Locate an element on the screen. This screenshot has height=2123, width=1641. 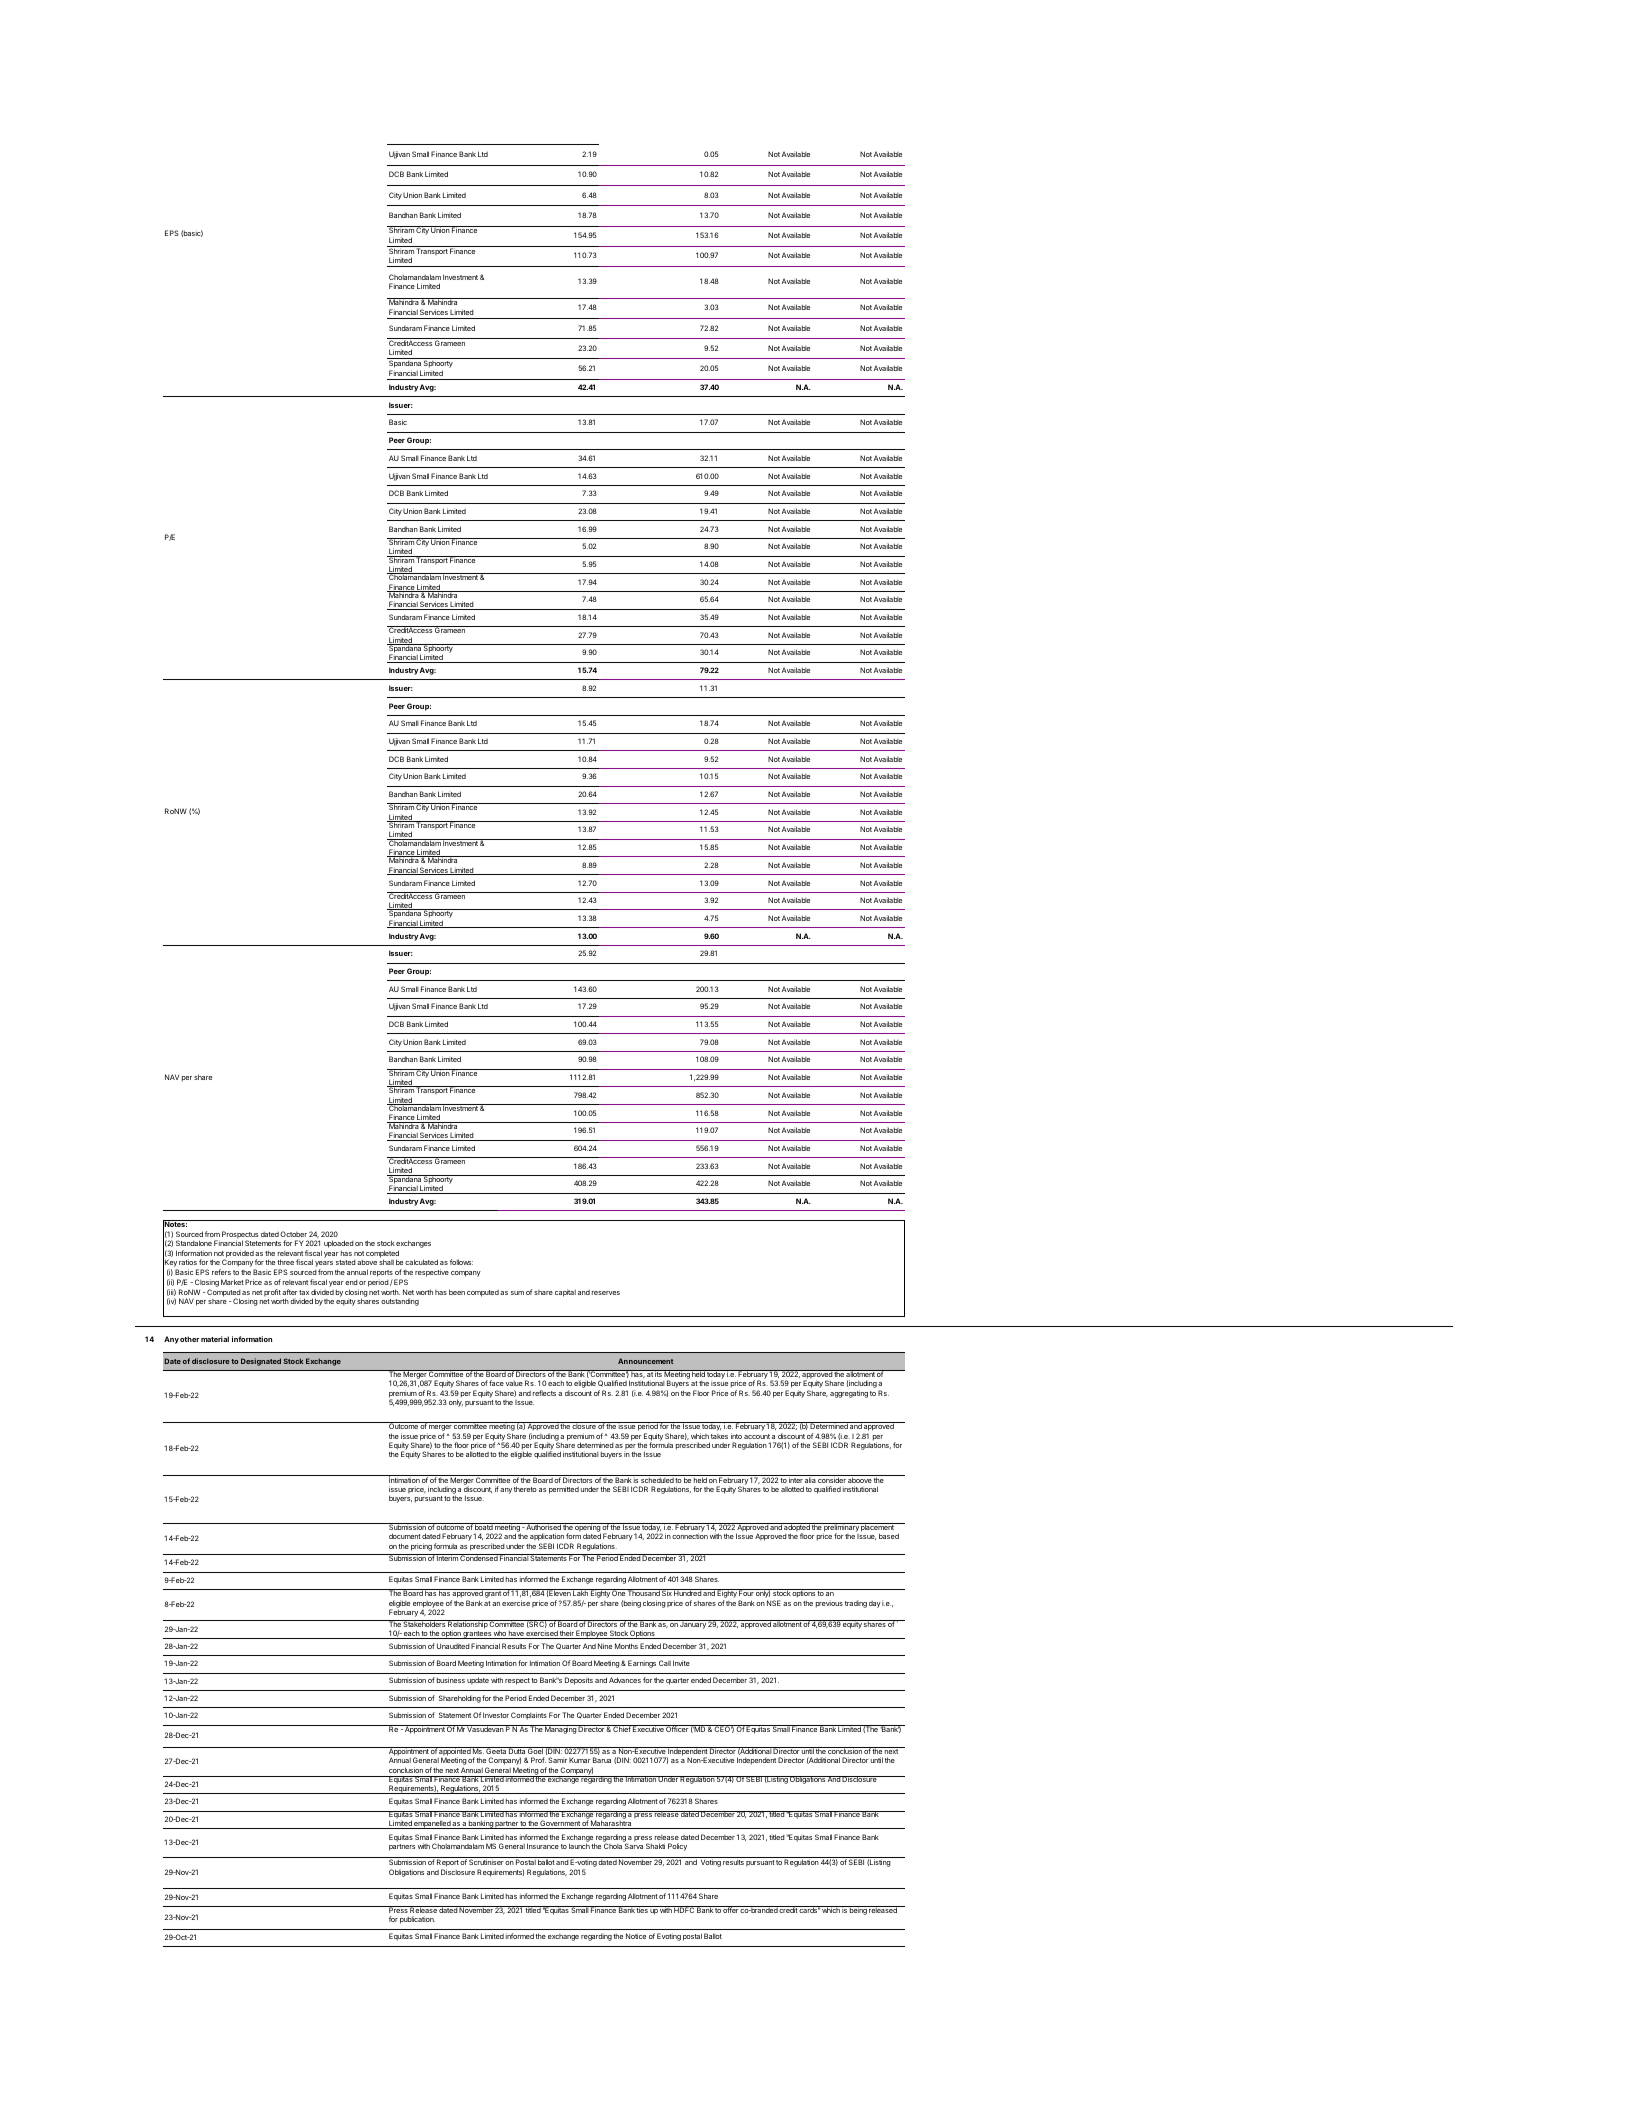
follows is located at coordinates (461, 1262).
